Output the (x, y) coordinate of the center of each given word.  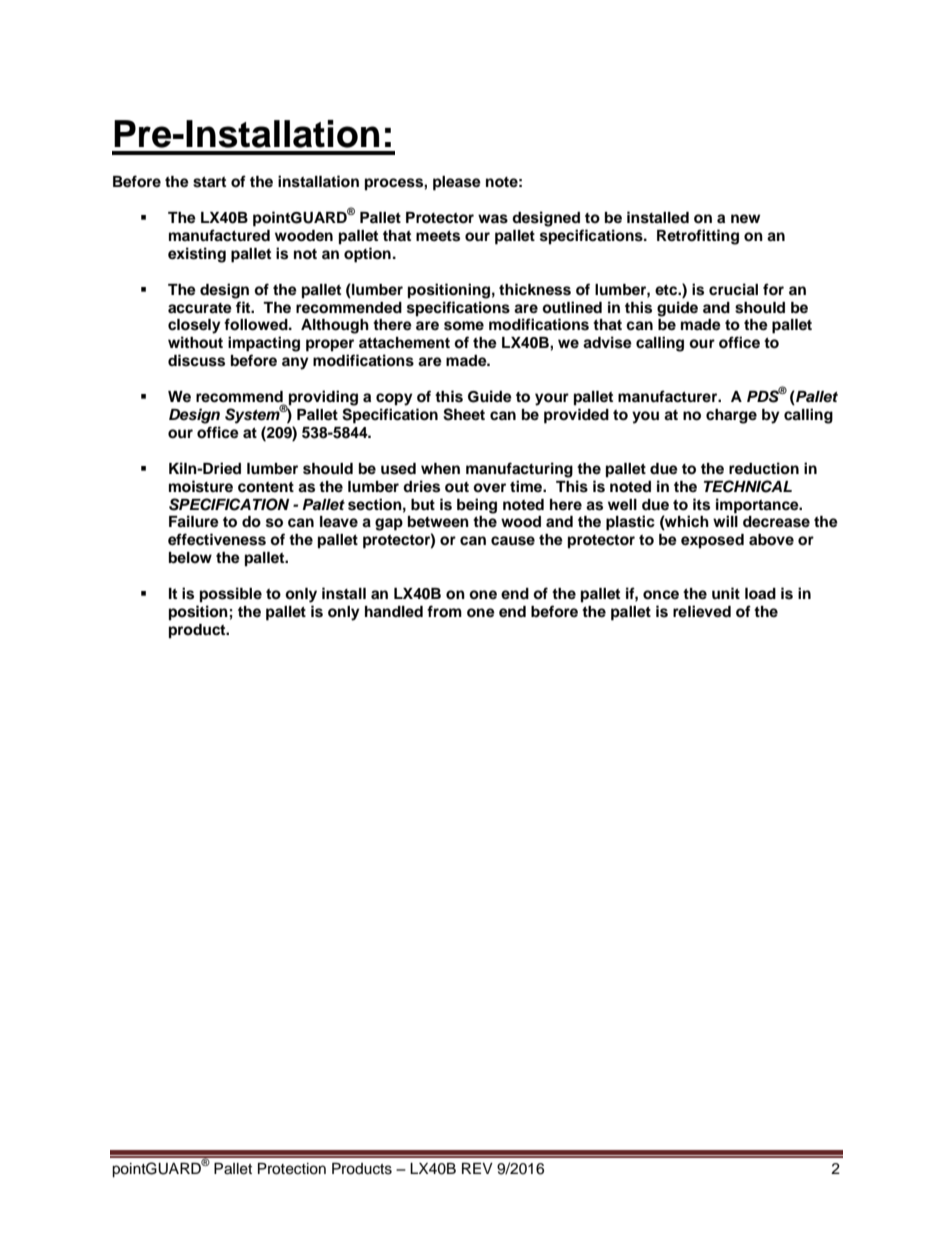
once (661, 595)
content (266, 487)
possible (231, 595)
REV (477, 1168)
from (444, 611)
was (493, 219)
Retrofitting (698, 237)
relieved (702, 611)
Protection (292, 1169)
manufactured (219, 235)
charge (731, 416)
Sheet (464, 414)
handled (394, 612)
